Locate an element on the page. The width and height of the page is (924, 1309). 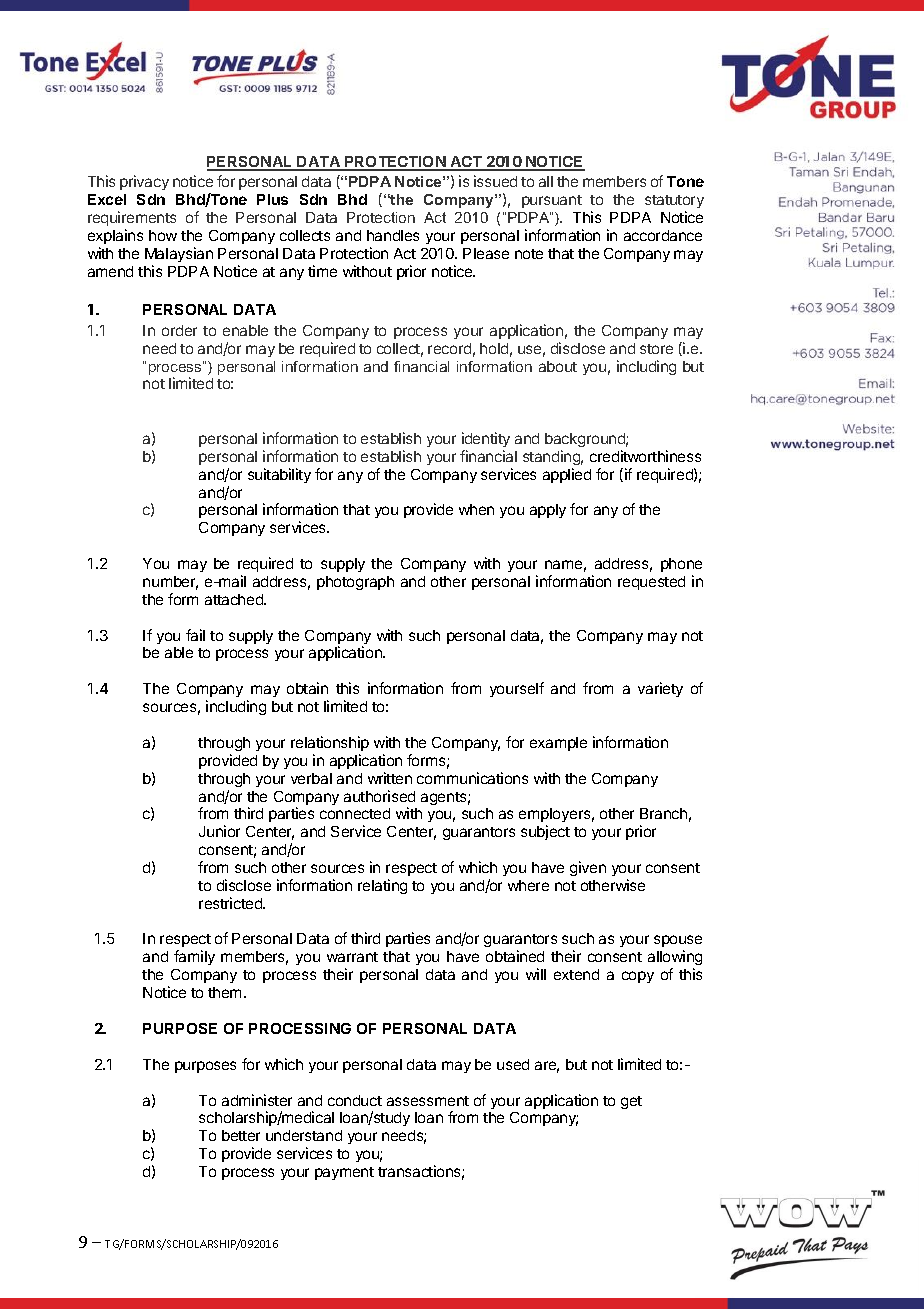
assessment is located at coordinates (428, 1101).
